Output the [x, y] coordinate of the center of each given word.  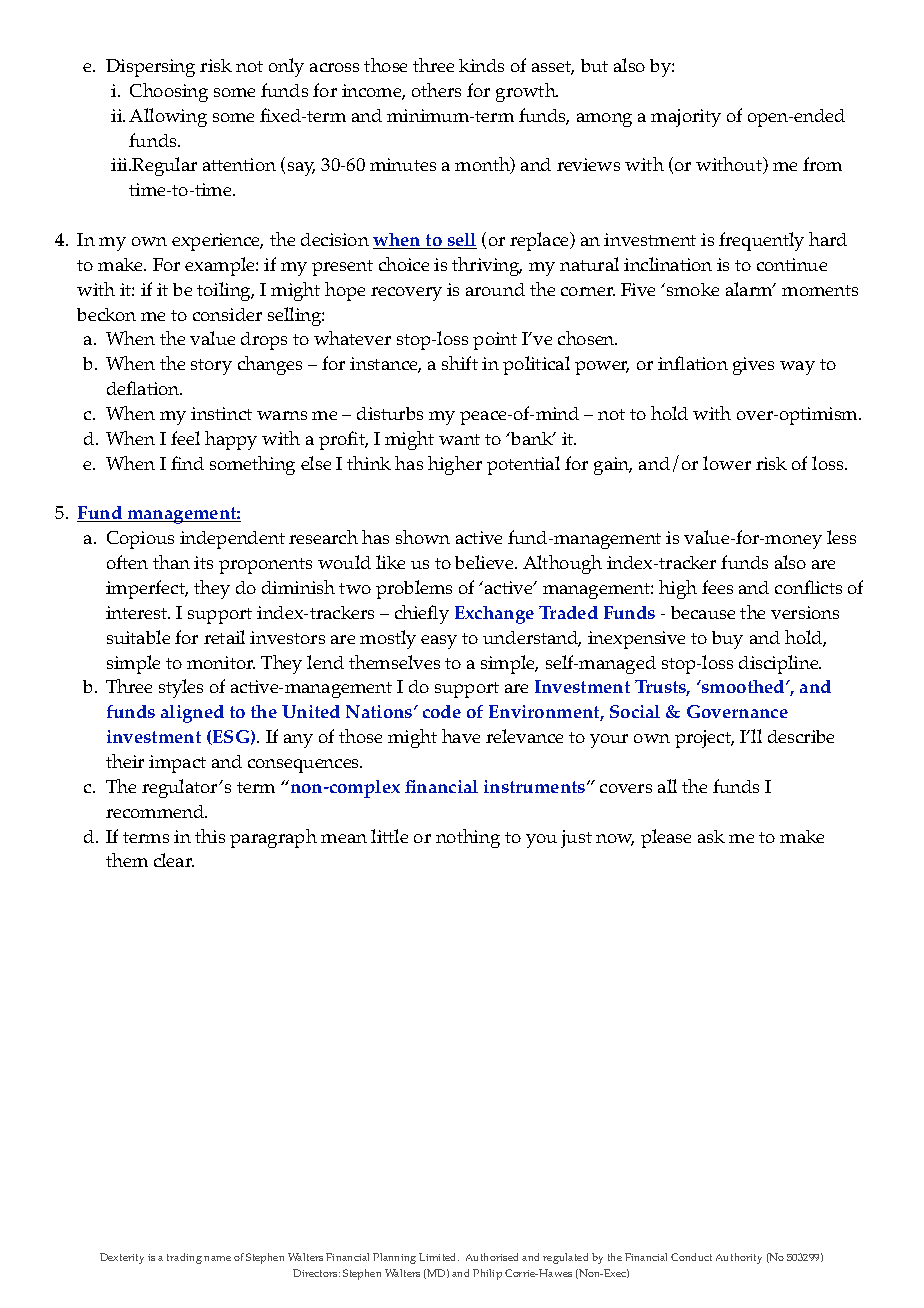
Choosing [169, 92]
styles [181, 688]
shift [460, 363]
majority [686, 118]
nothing [468, 838]
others [436, 90]
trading [184, 1258]
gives [753, 366]
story [211, 367]
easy [439, 642]
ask [711, 836]
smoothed [743, 686]
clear [174, 860]
